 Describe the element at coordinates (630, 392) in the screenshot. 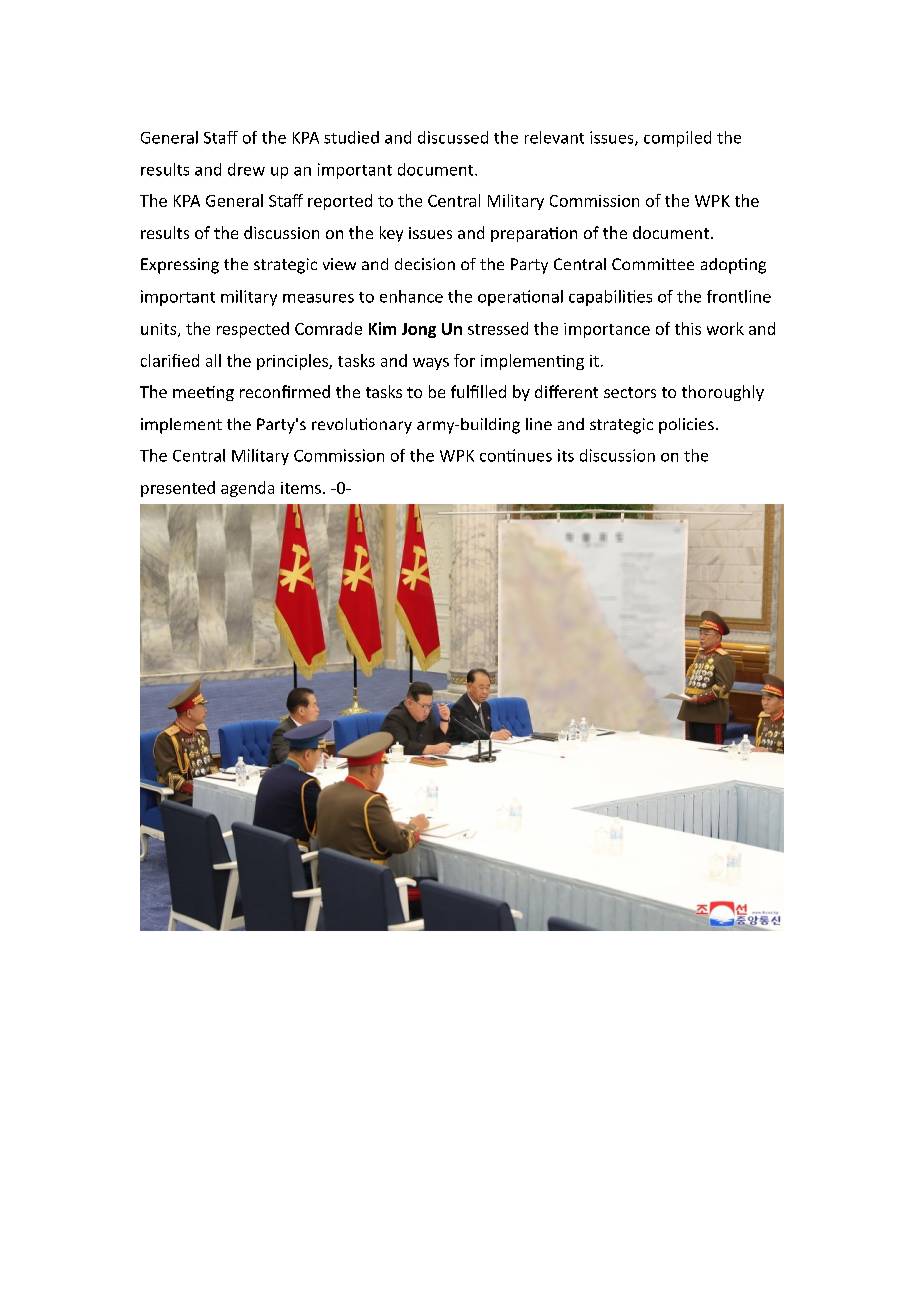

I see `sectors` at that location.
